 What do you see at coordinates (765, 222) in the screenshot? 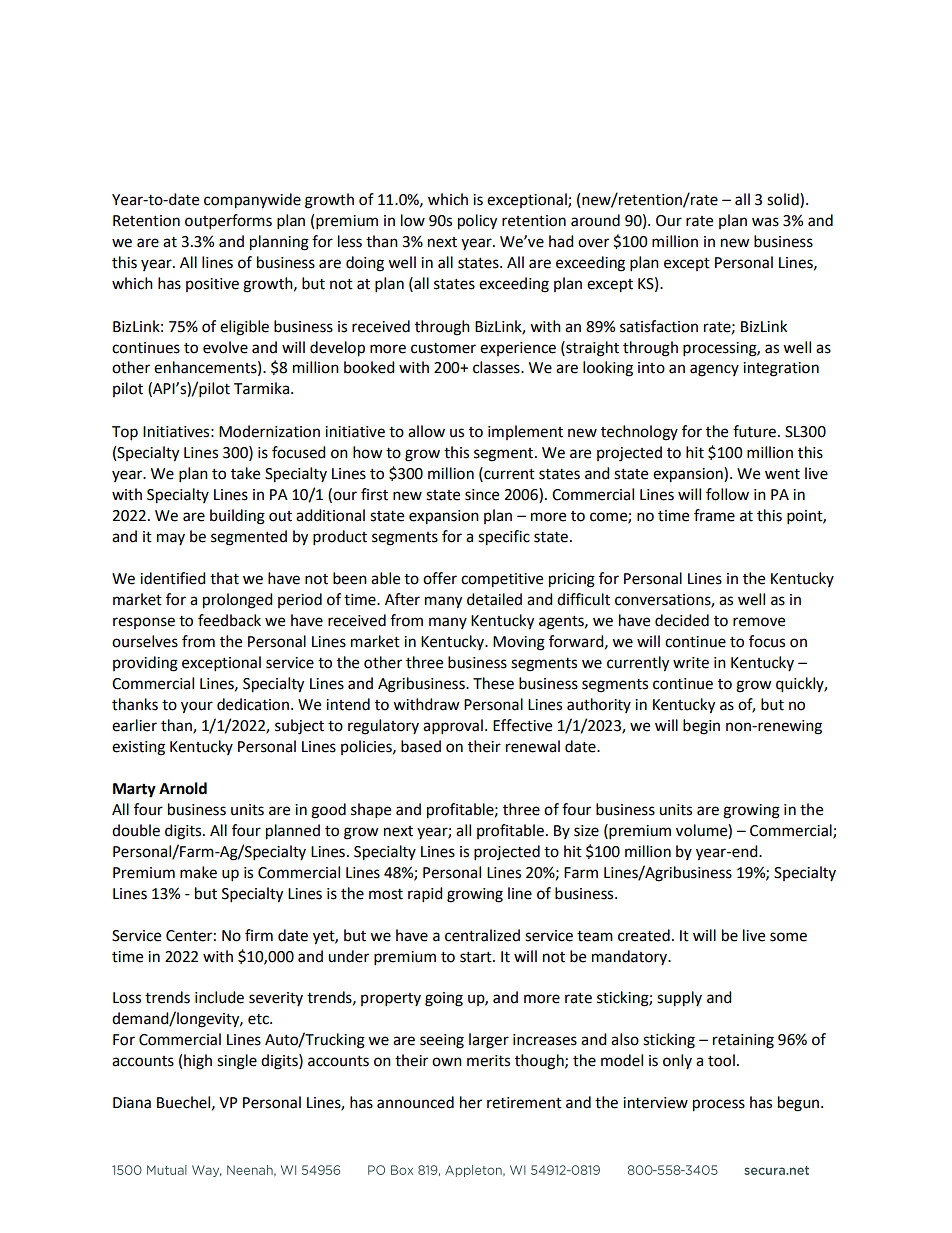
I see `was` at bounding box center [765, 222].
